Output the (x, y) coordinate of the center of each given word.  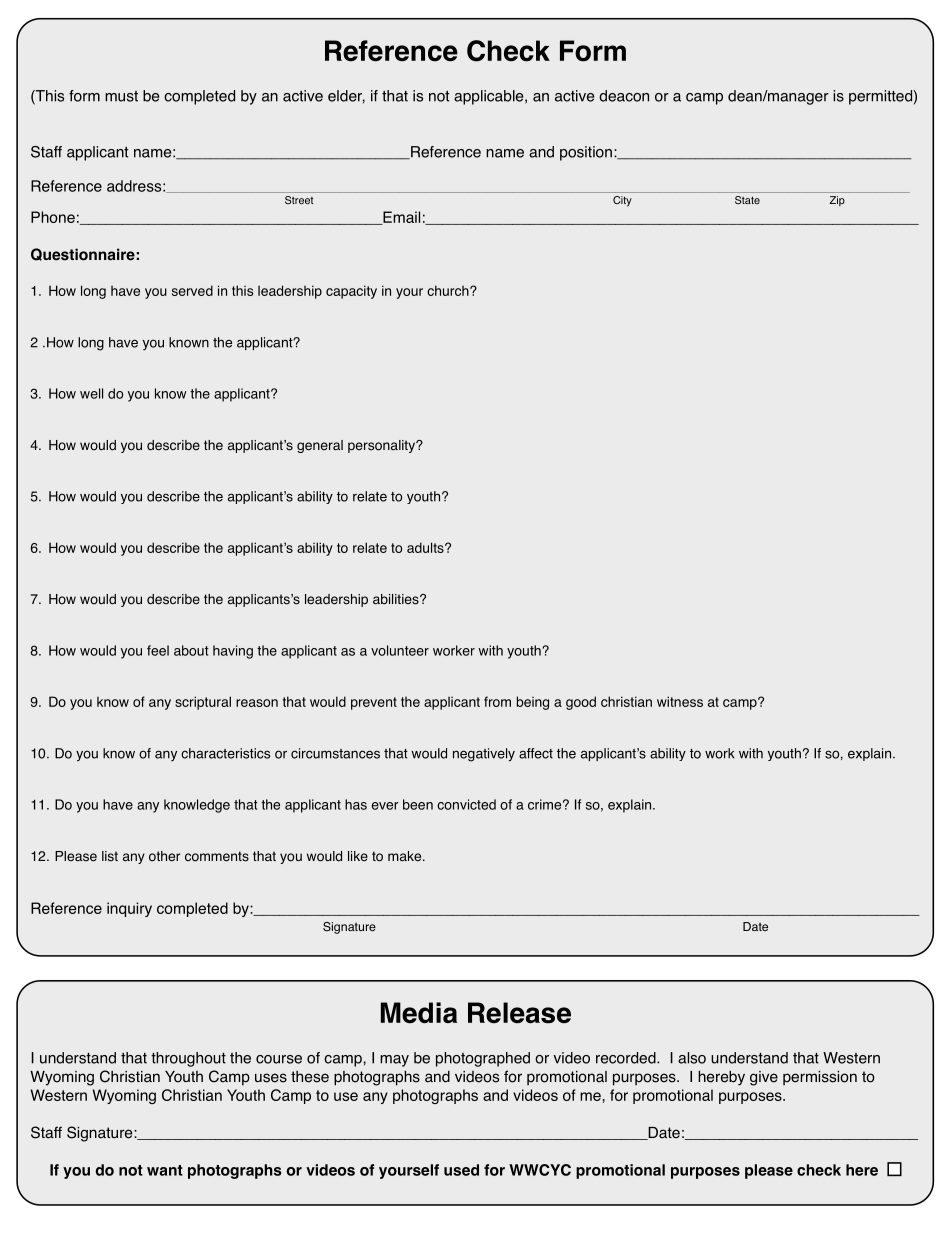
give (764, 1078)
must (121, 96)
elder (346, 97)
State (747, 200)
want (165, 1170)
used (461, 1170)
